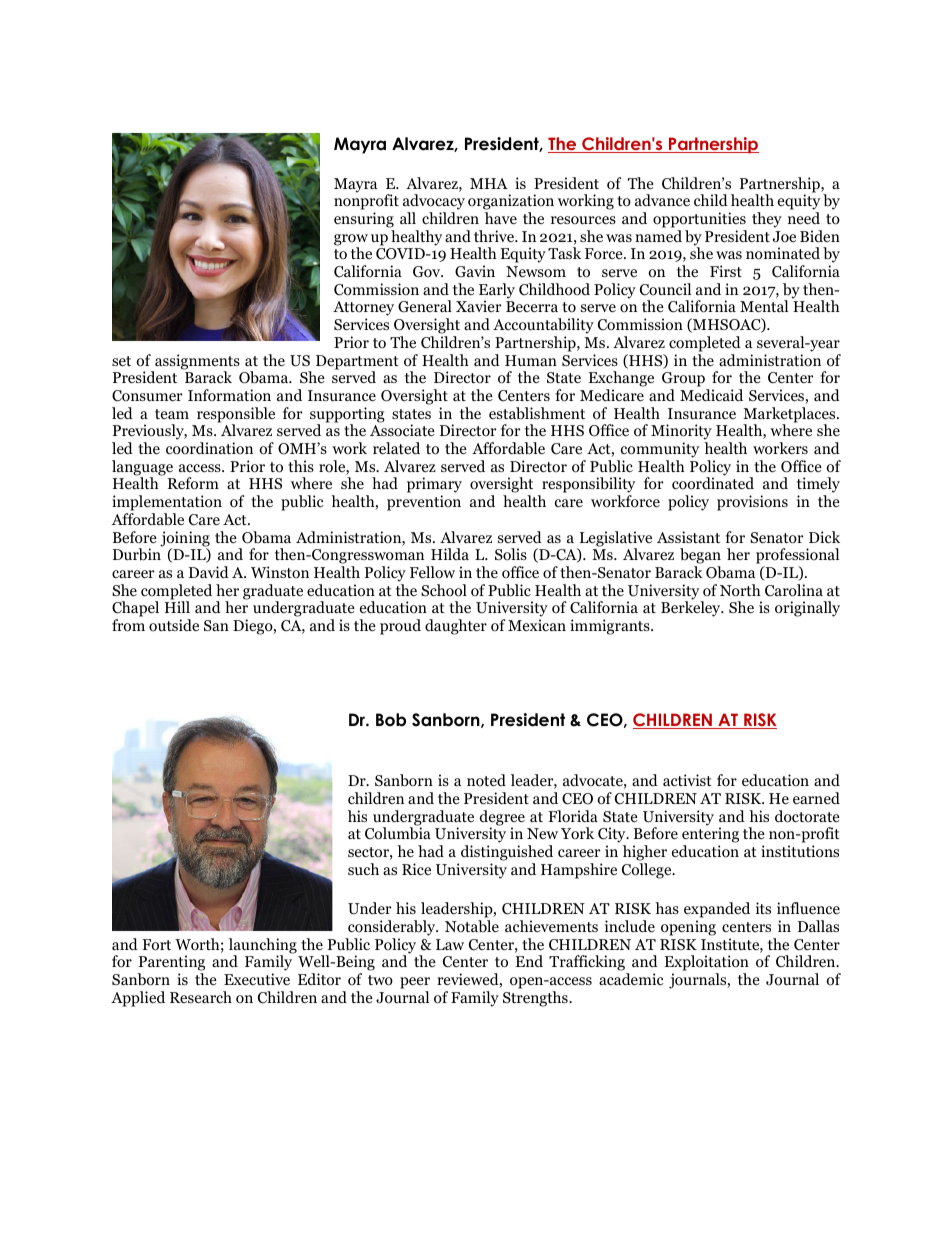  I want to click on grow, so click(351, 241).
